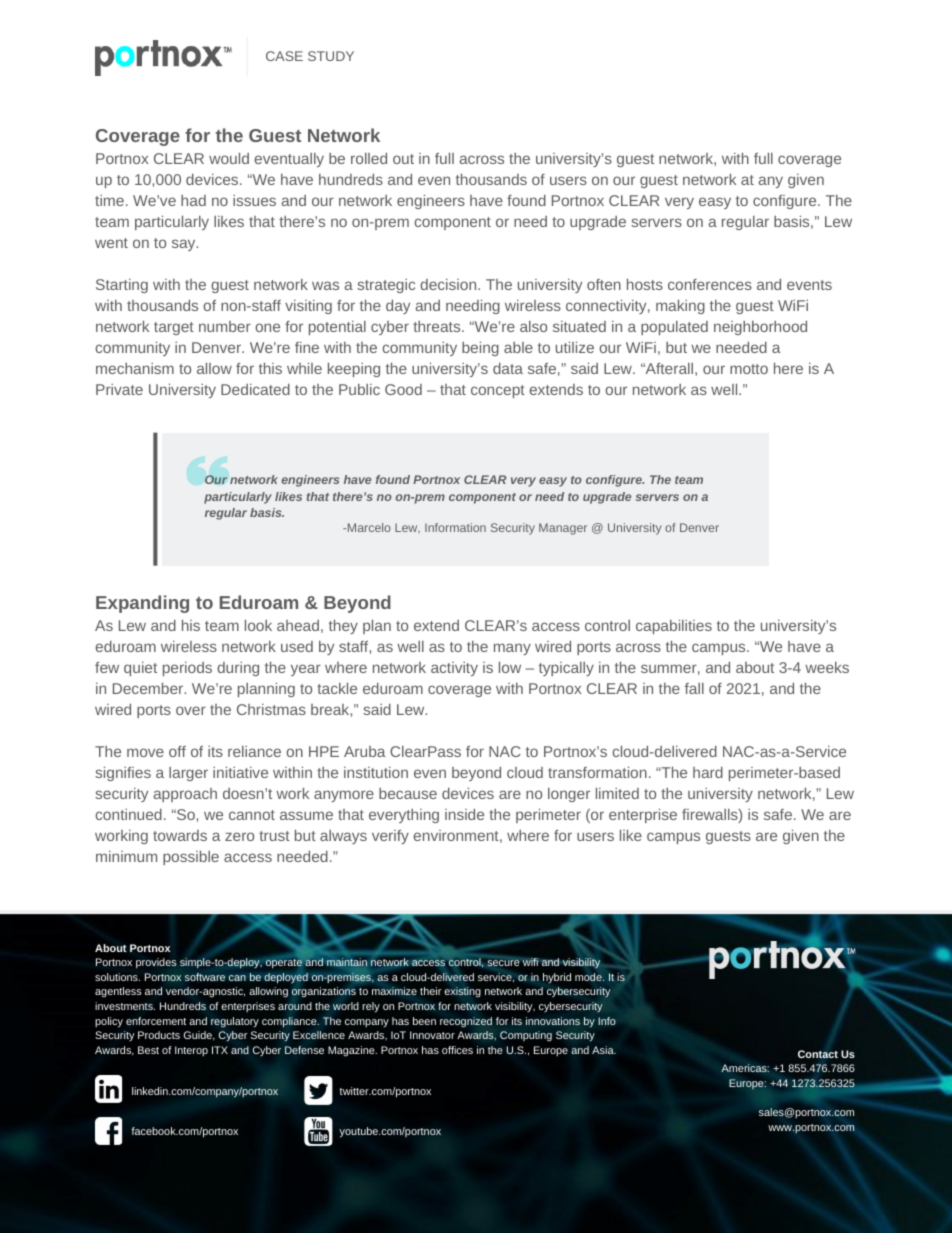  I want to click on Contact, so click(818, 1054).
